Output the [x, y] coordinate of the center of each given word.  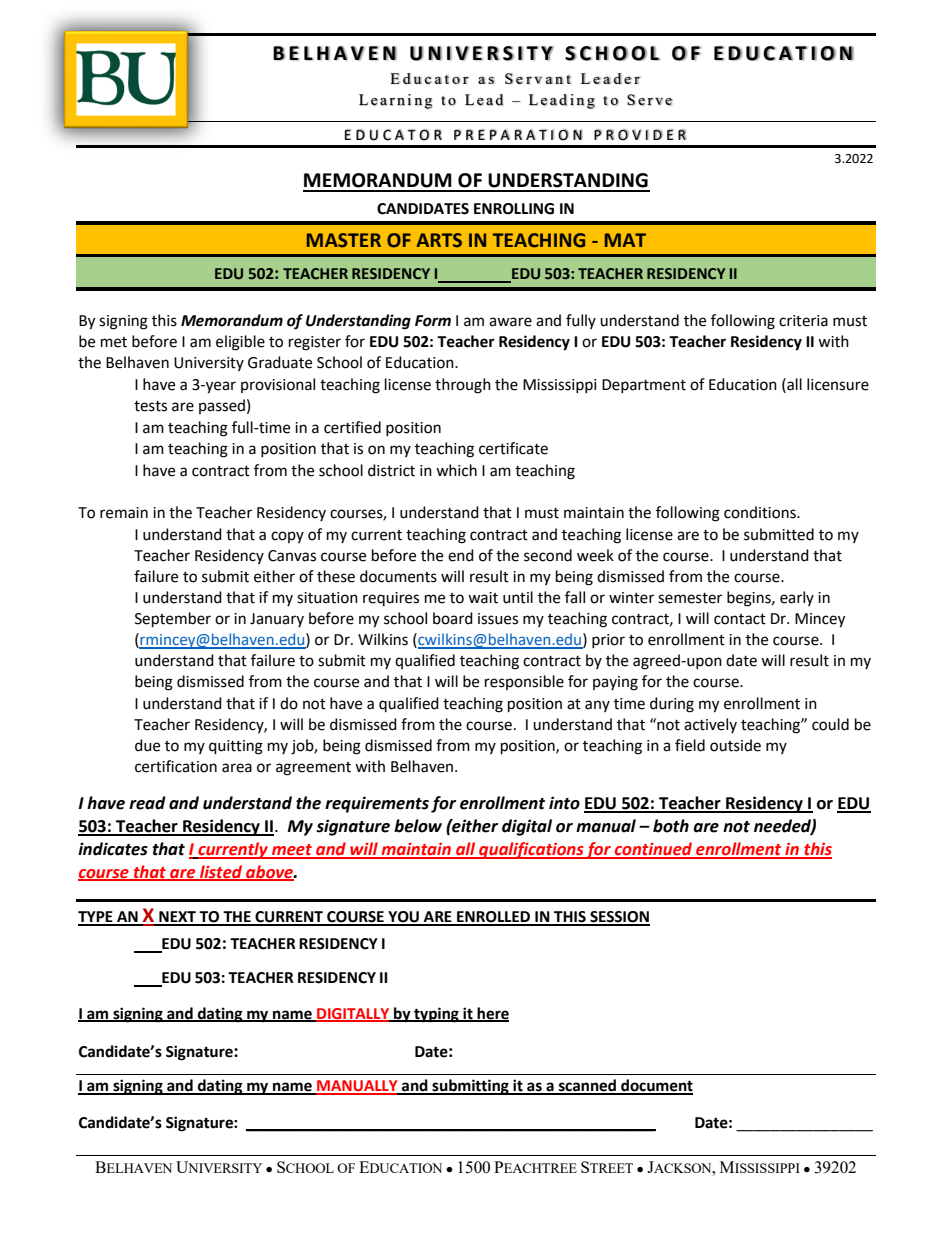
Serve [650, 100]
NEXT [177, 918]
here [492, 1014]
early [797, 598]
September [173, 620]
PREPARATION [518, 135]
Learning [395, 101]
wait [483, 598]
